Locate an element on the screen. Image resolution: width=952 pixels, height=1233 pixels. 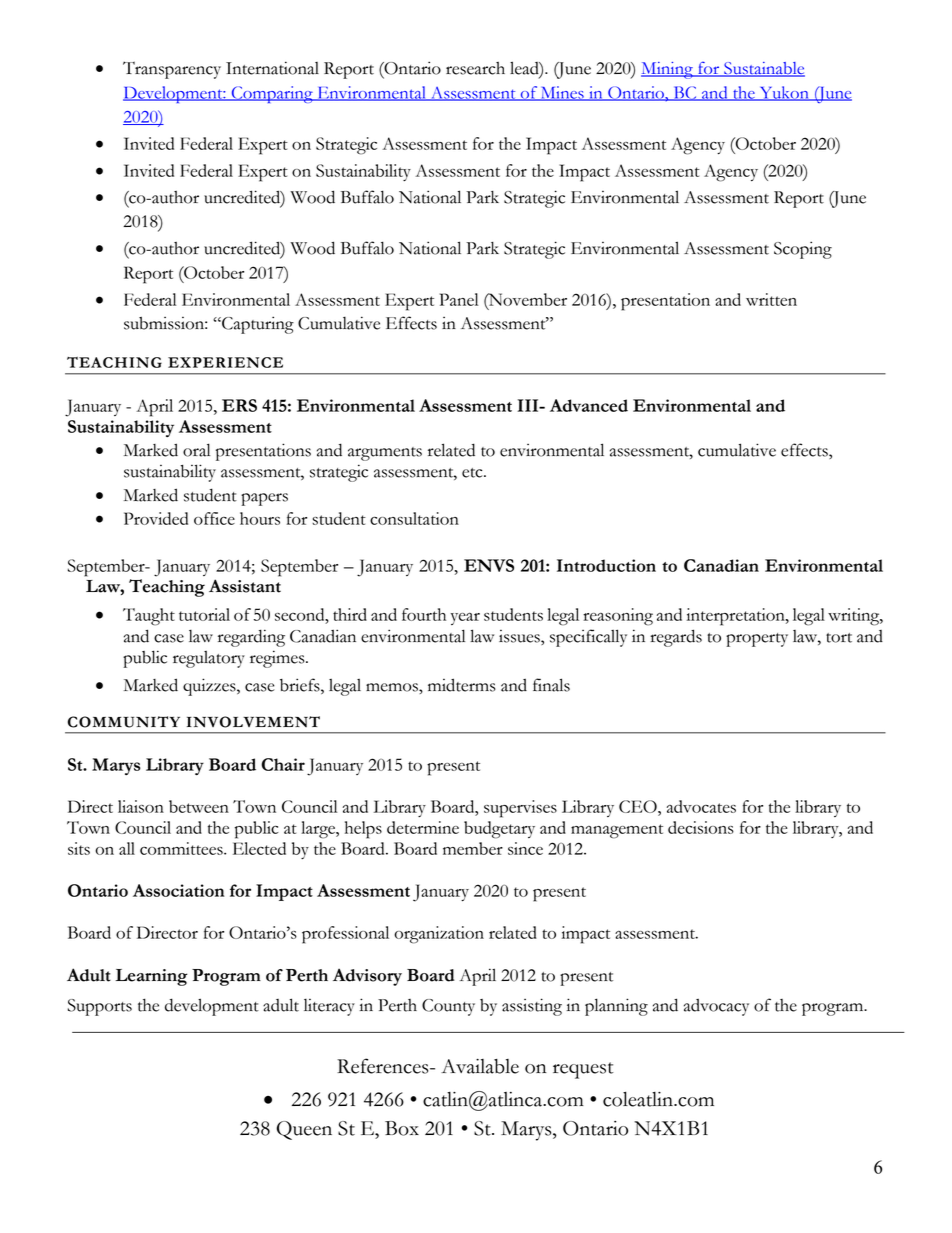
oral is located at coordinates (196, 450).
